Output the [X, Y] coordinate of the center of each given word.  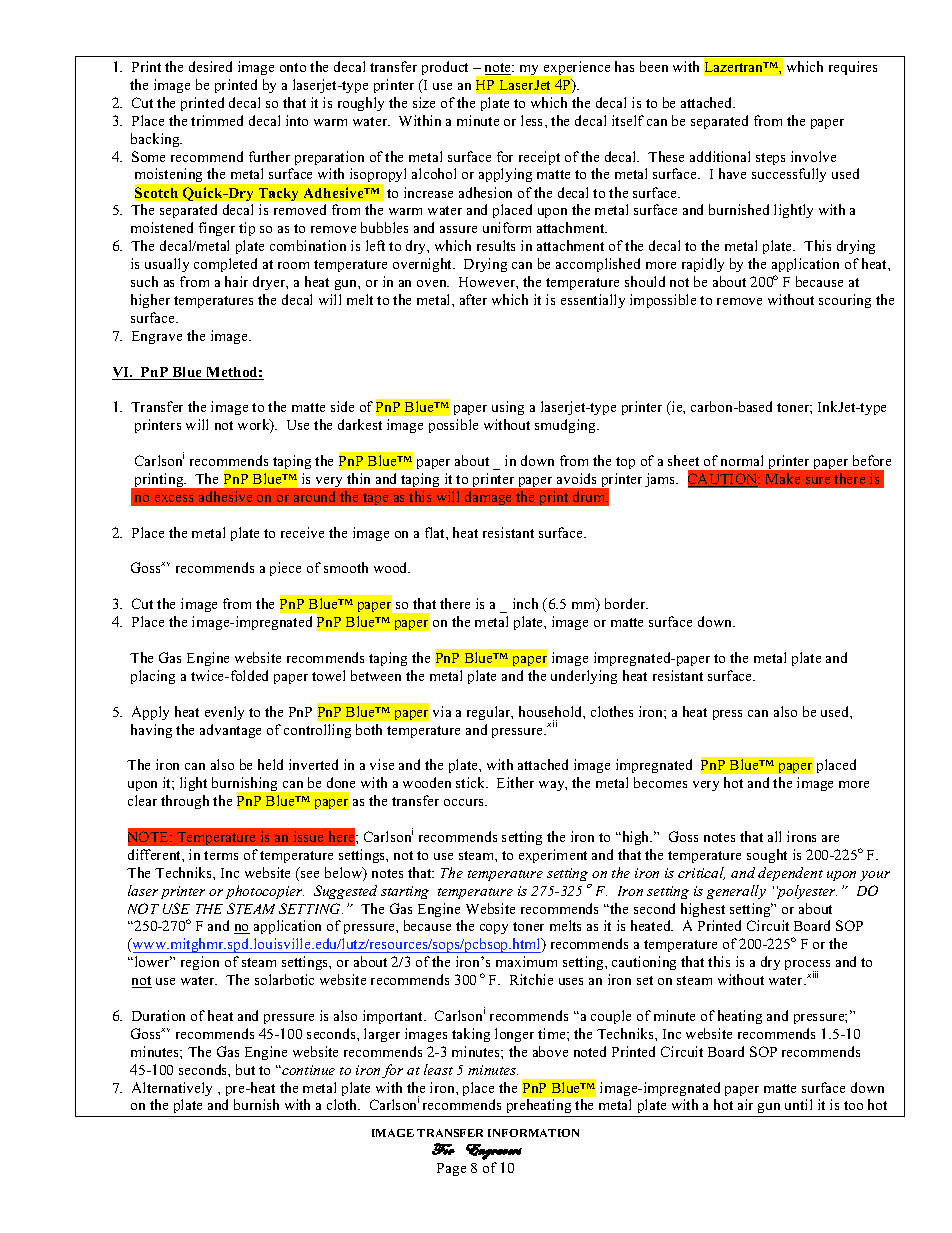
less [533, 120]
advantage [230, 731]
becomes [660, 782]
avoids [576, 478]
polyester [807, 892]
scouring [845, 301]
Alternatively [172, 1089]
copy [494, 929]
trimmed [217, 120]
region [200, 963]
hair [236, 281]
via [442, 711]
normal [742, 460]
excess [174, 498]
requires [853, 68]
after [473, 299]
